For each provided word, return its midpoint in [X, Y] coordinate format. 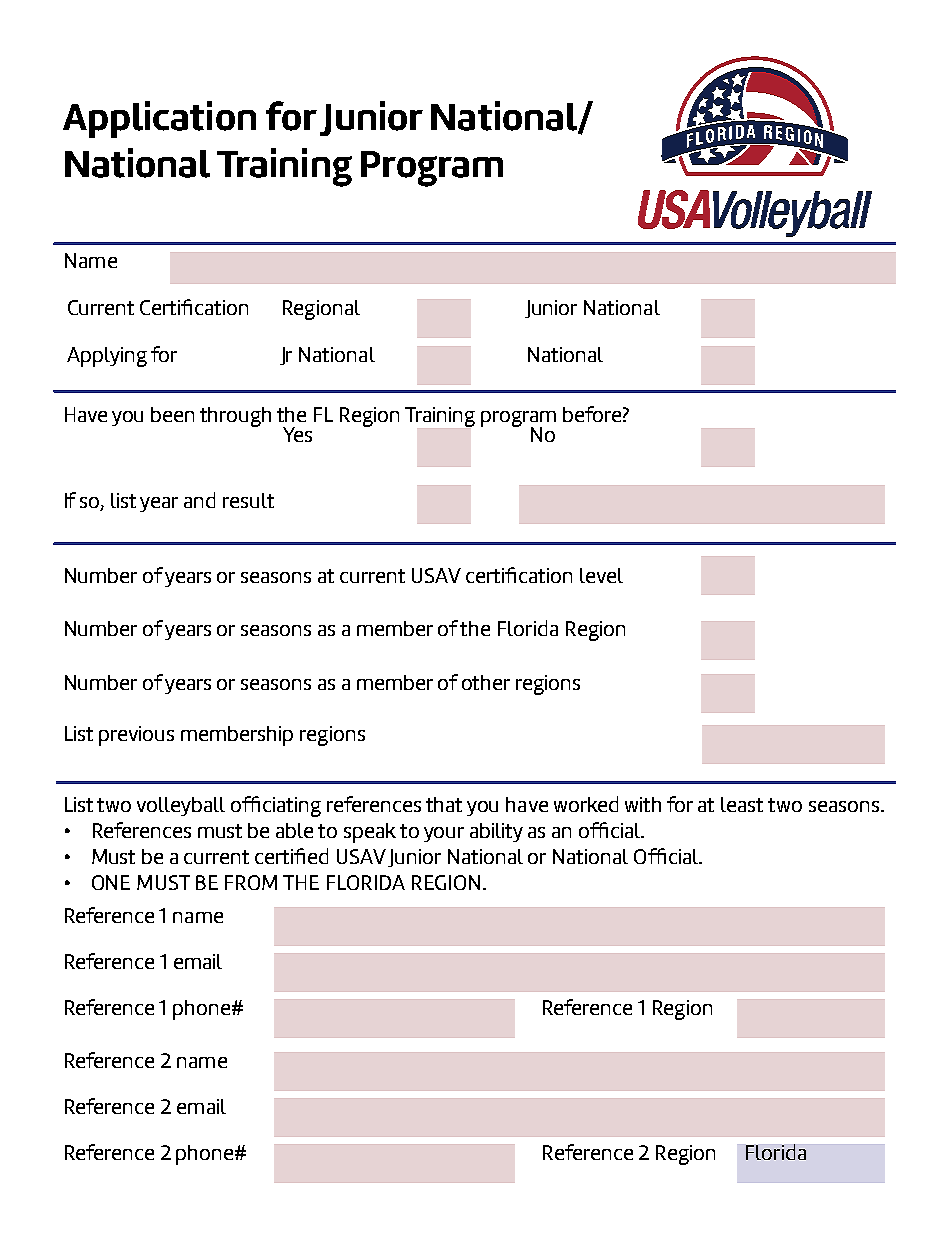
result [248, 500]
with [643, 804]
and [199, 500]
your [444, 834]
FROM [251, 882]
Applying [107, 357]
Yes [297, 434]
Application [159, 119]
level [601, 575]
